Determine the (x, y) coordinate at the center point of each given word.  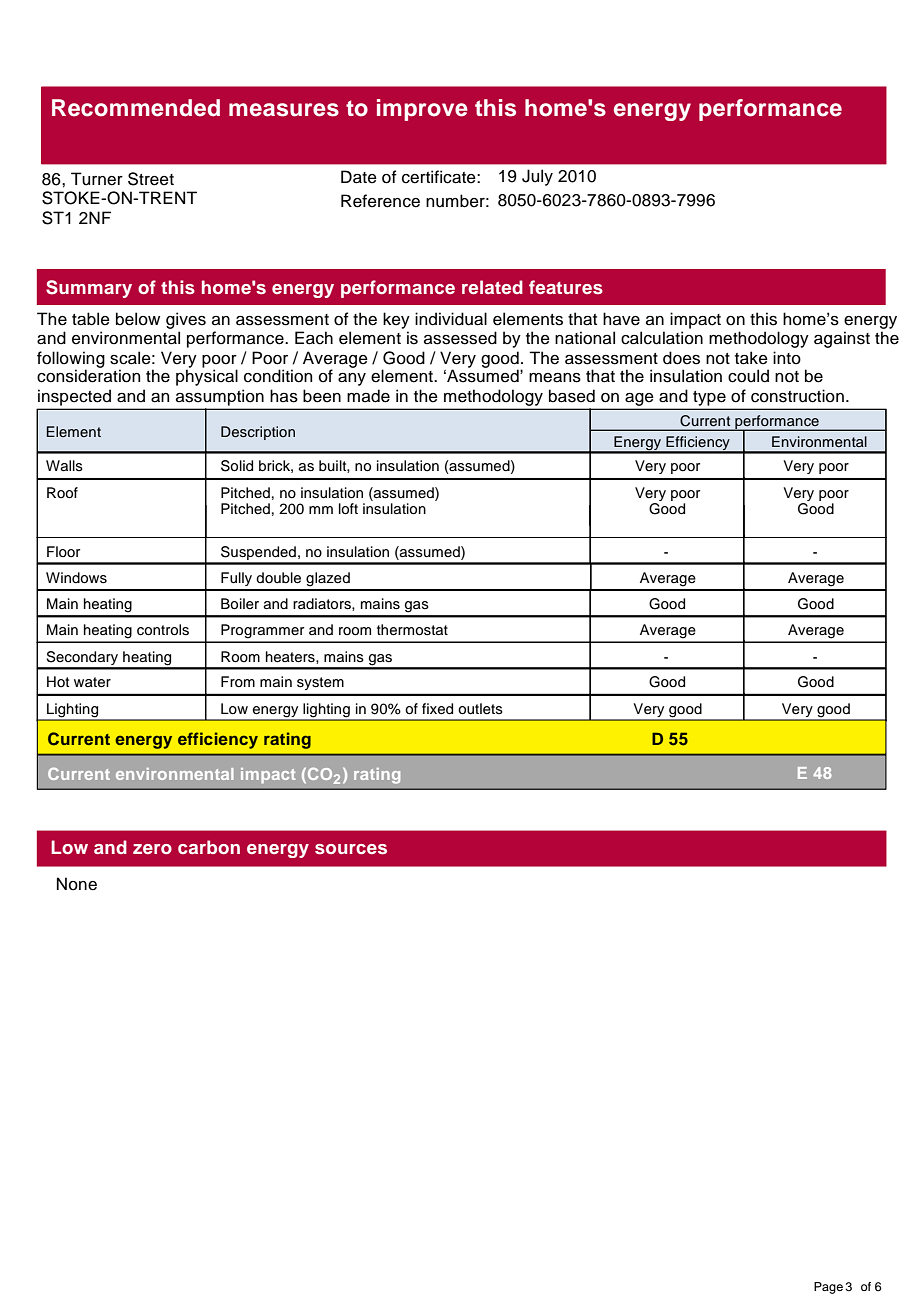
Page (828, 1288)
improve (422, 110)
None (77, 884)
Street (151, 179)
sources (351, 849)
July (537, 177)
